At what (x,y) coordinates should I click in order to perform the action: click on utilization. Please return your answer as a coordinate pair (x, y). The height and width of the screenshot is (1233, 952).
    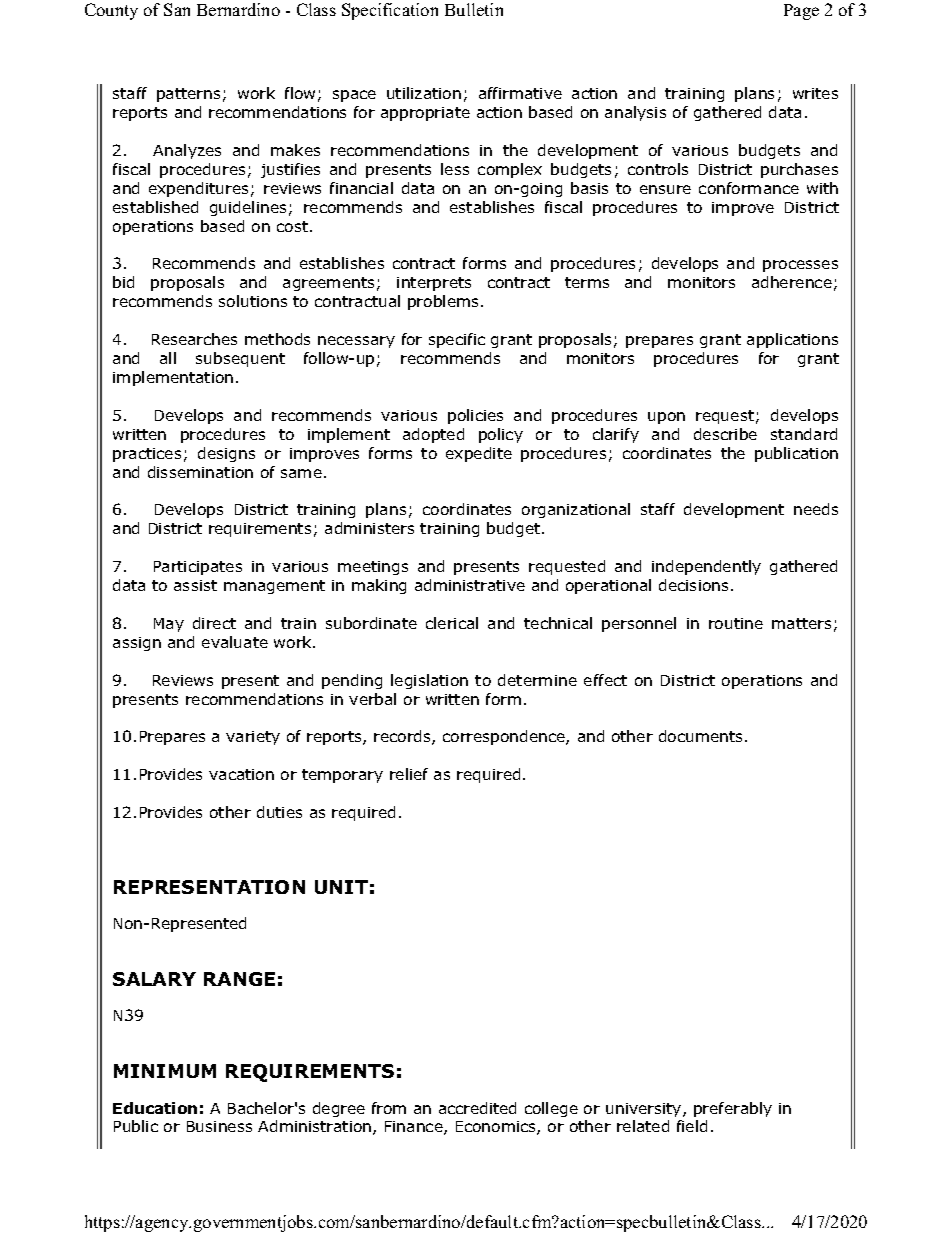
    Looking at the image, I should click on (424, 93).
